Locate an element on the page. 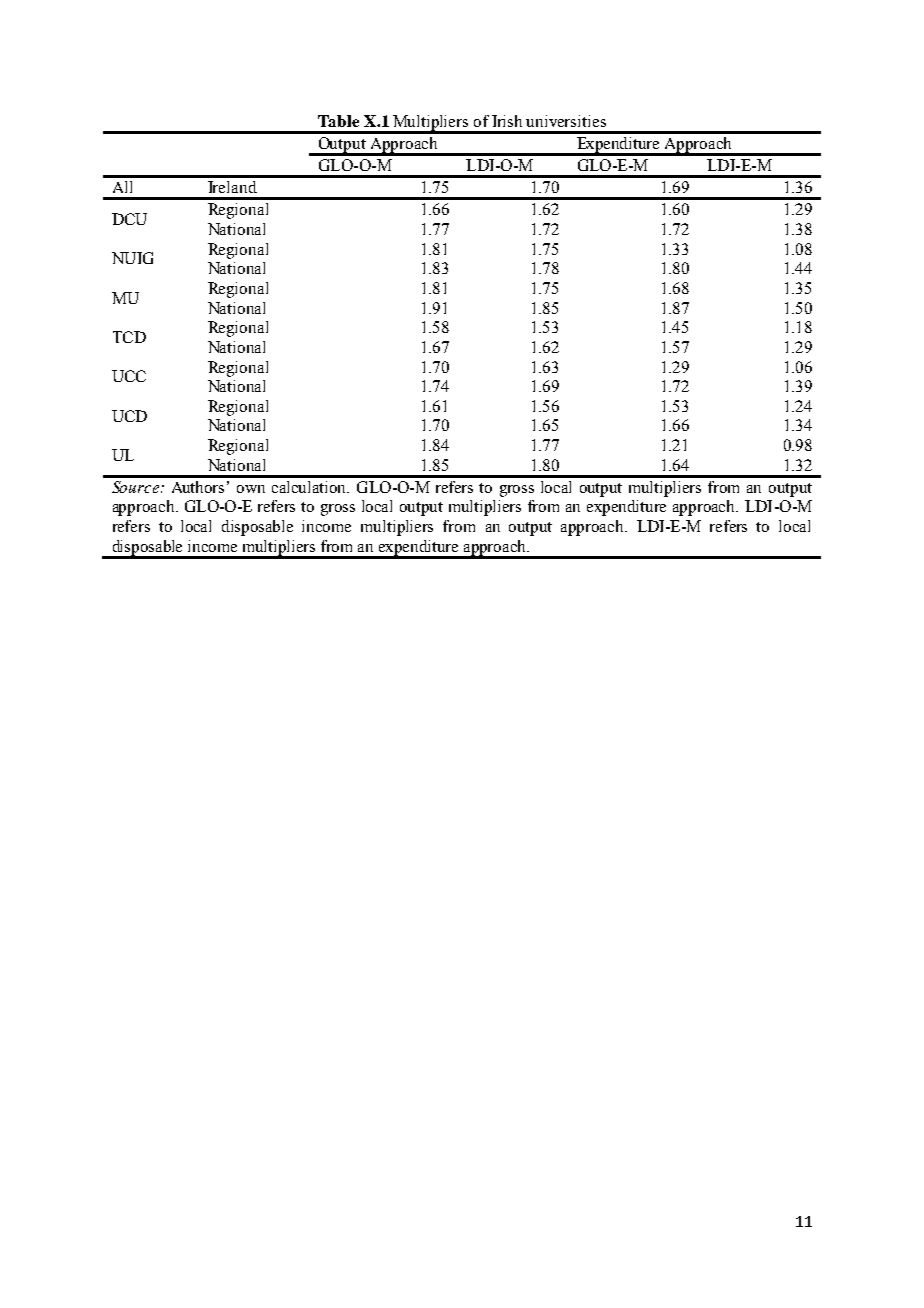  universities is located at coordinates (566, 121).
